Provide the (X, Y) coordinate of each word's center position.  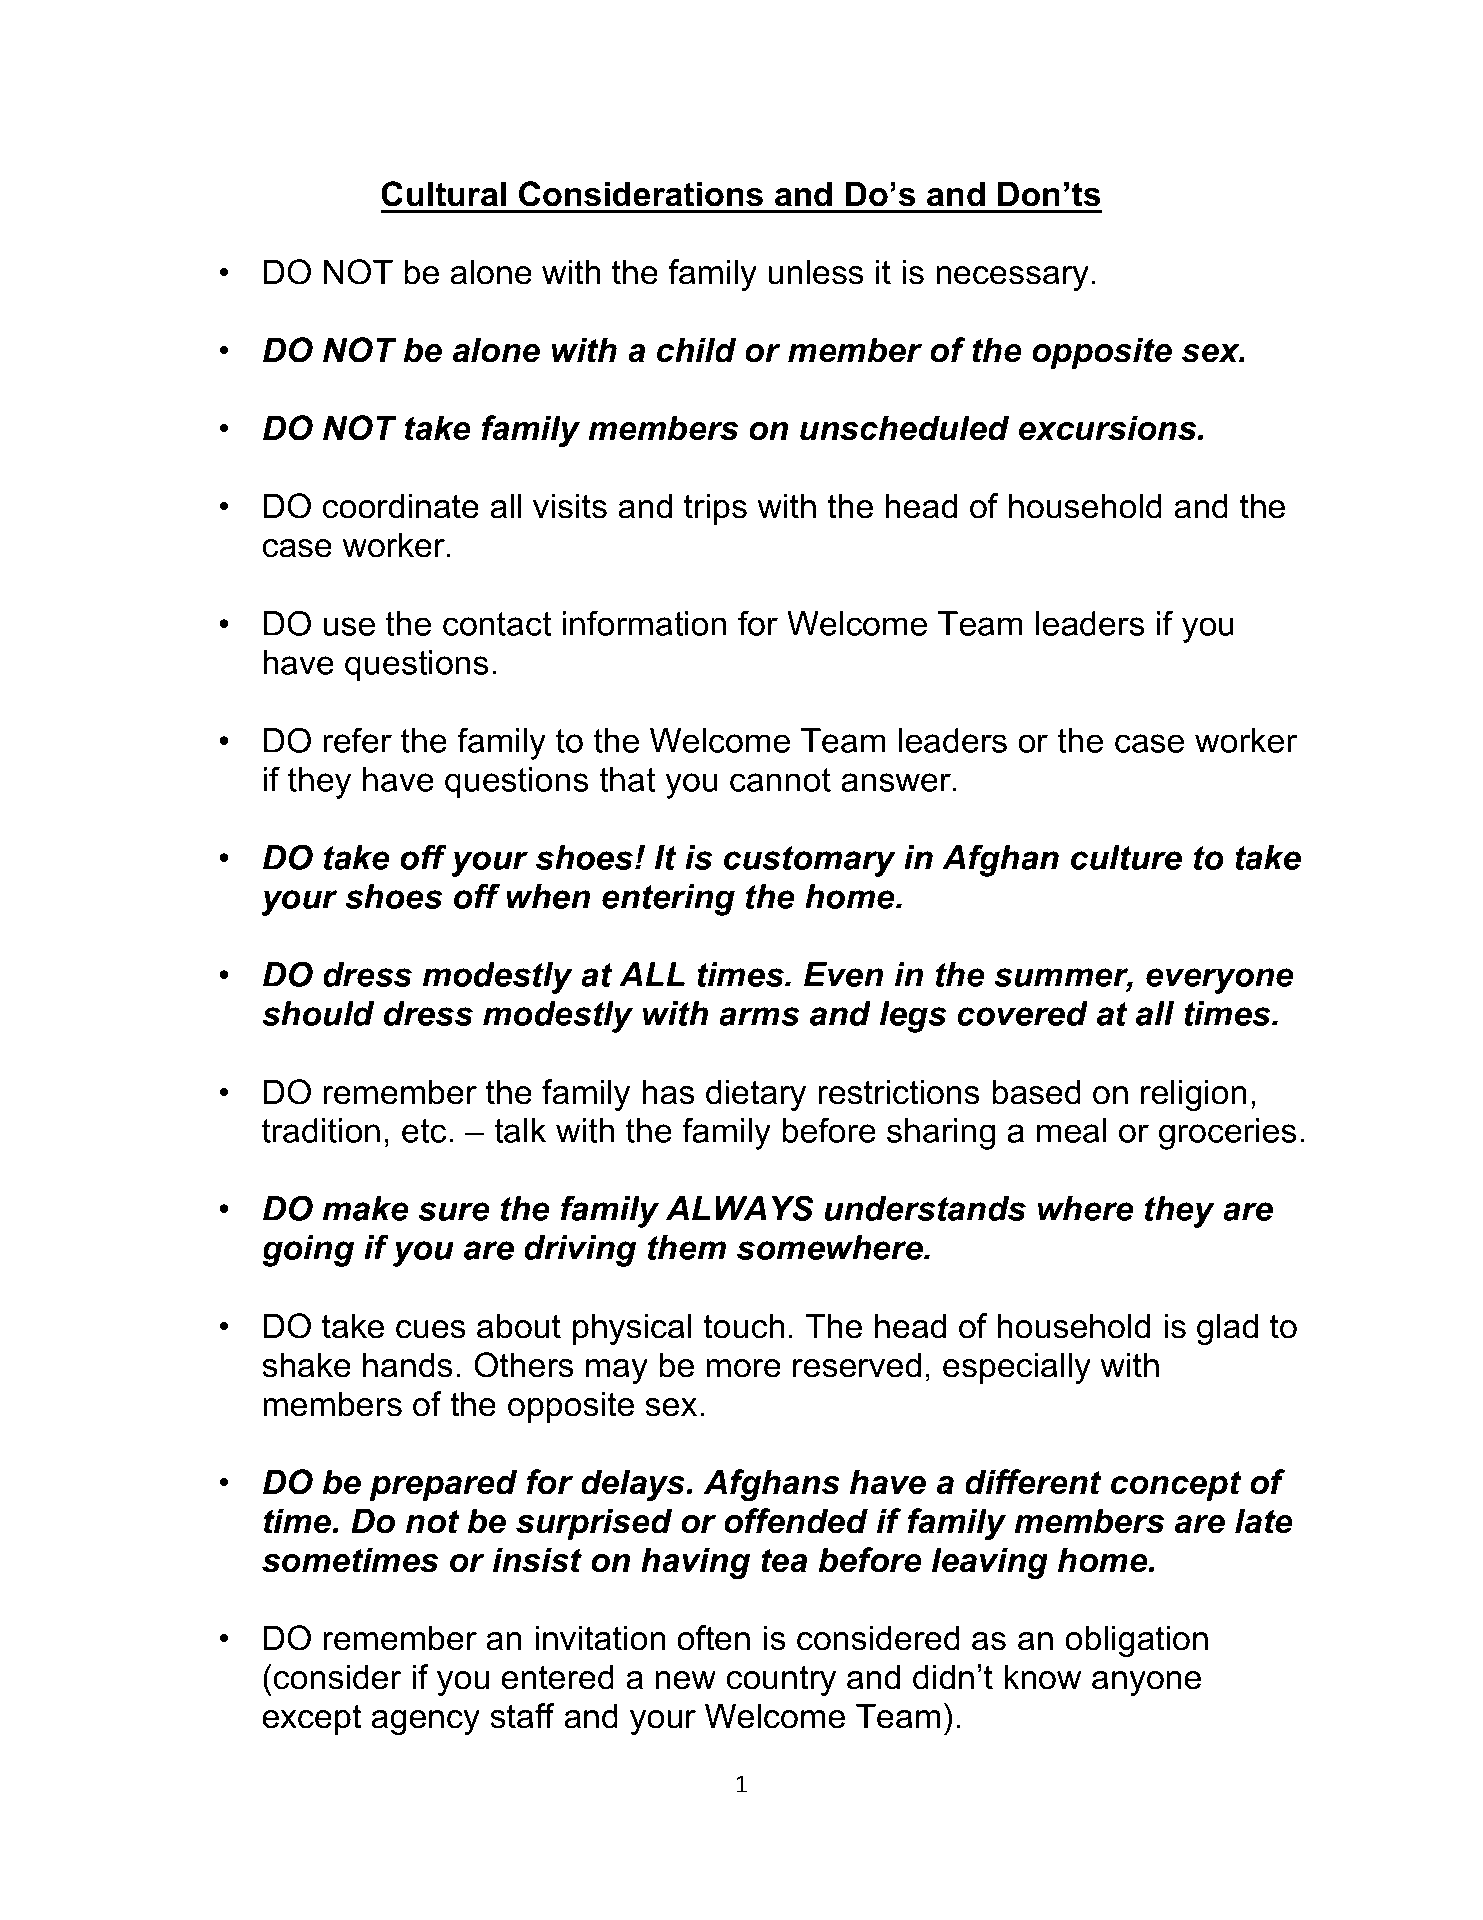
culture (1126, 857)
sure (454, 1211)
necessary (1012, 278)
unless (815, 272)
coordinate (401, 506)
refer (357, 740)
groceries (1227, 1134)
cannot (780, 780)
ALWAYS (740, 1208)
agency (425, 1722)
